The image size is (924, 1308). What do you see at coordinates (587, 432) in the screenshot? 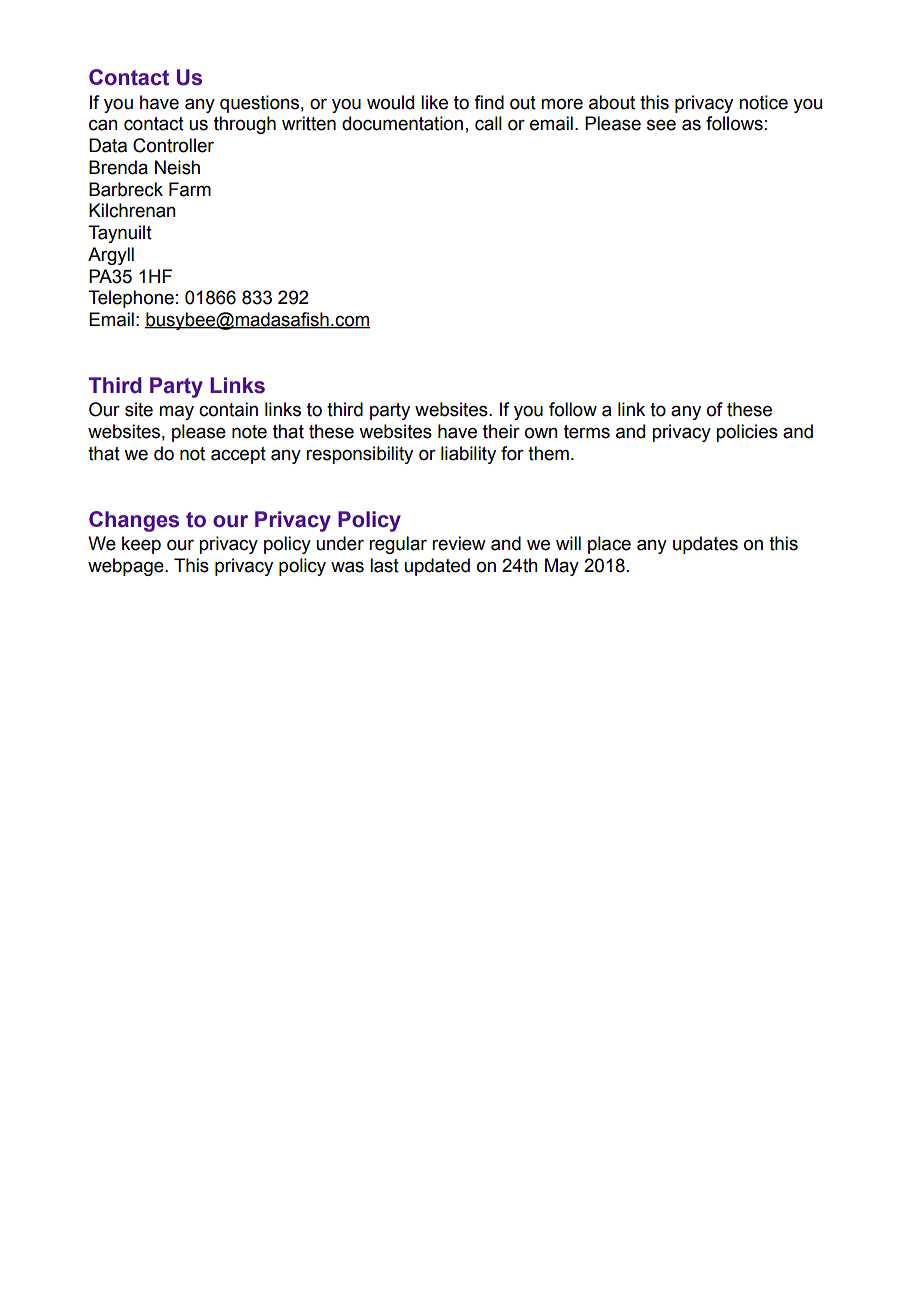
I see `terms` at bounding box center [587, 432].
